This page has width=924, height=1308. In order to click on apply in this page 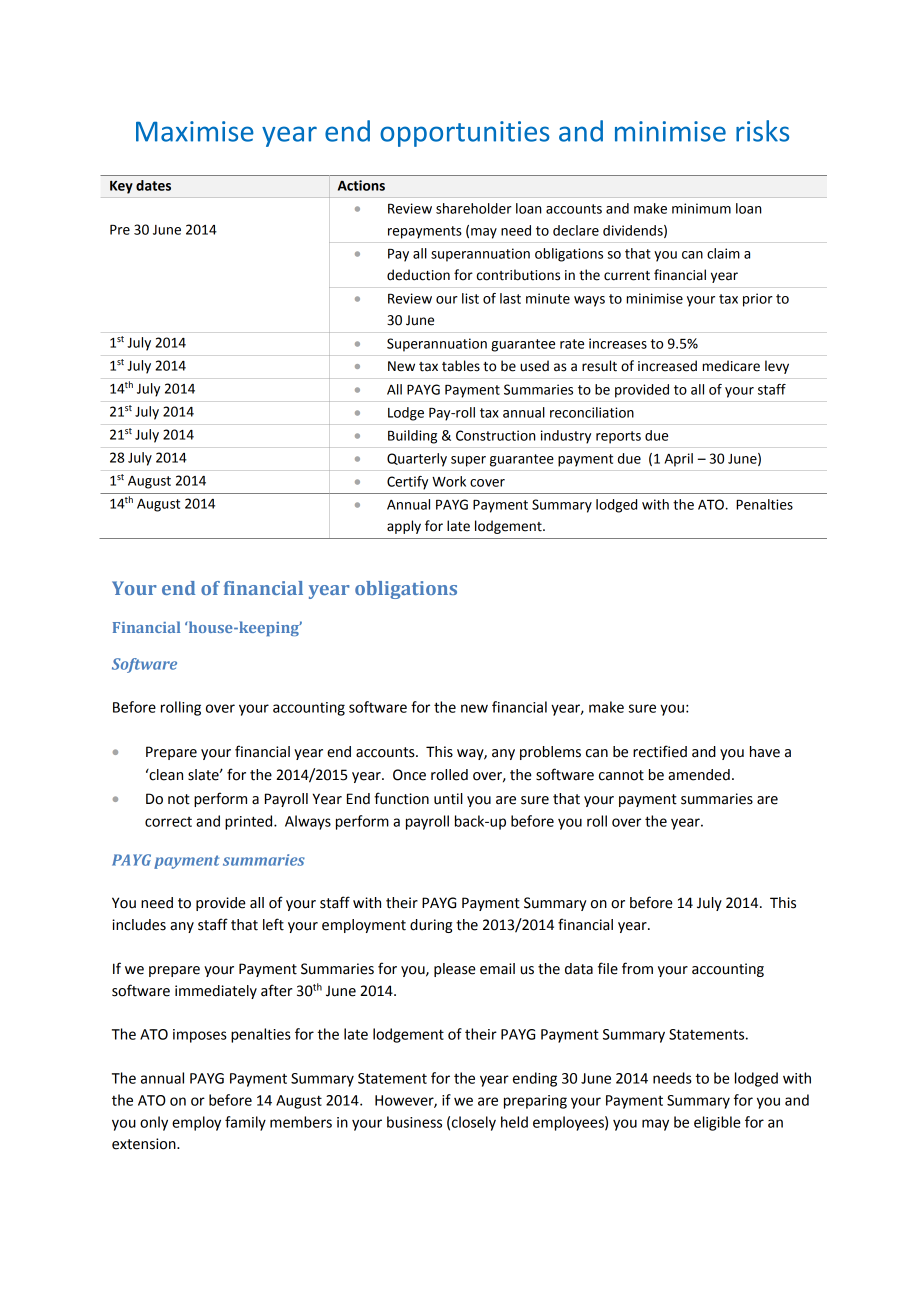, I will do `click(404, 527)`.
